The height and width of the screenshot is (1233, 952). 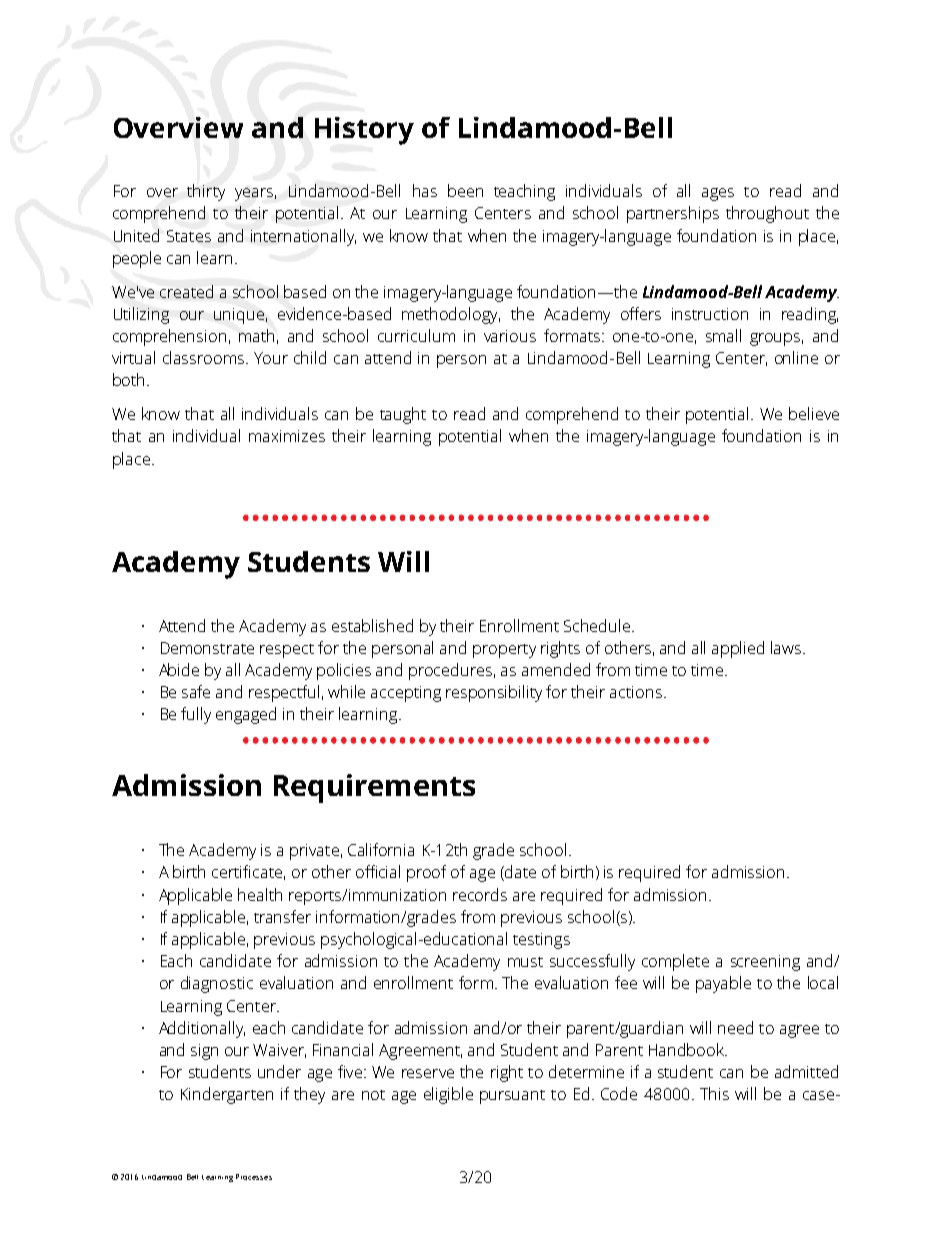 What do you see at coordinates (207, 648) in the screenshot?
I see `Demonstrate` at bounding box center [207, 648].
